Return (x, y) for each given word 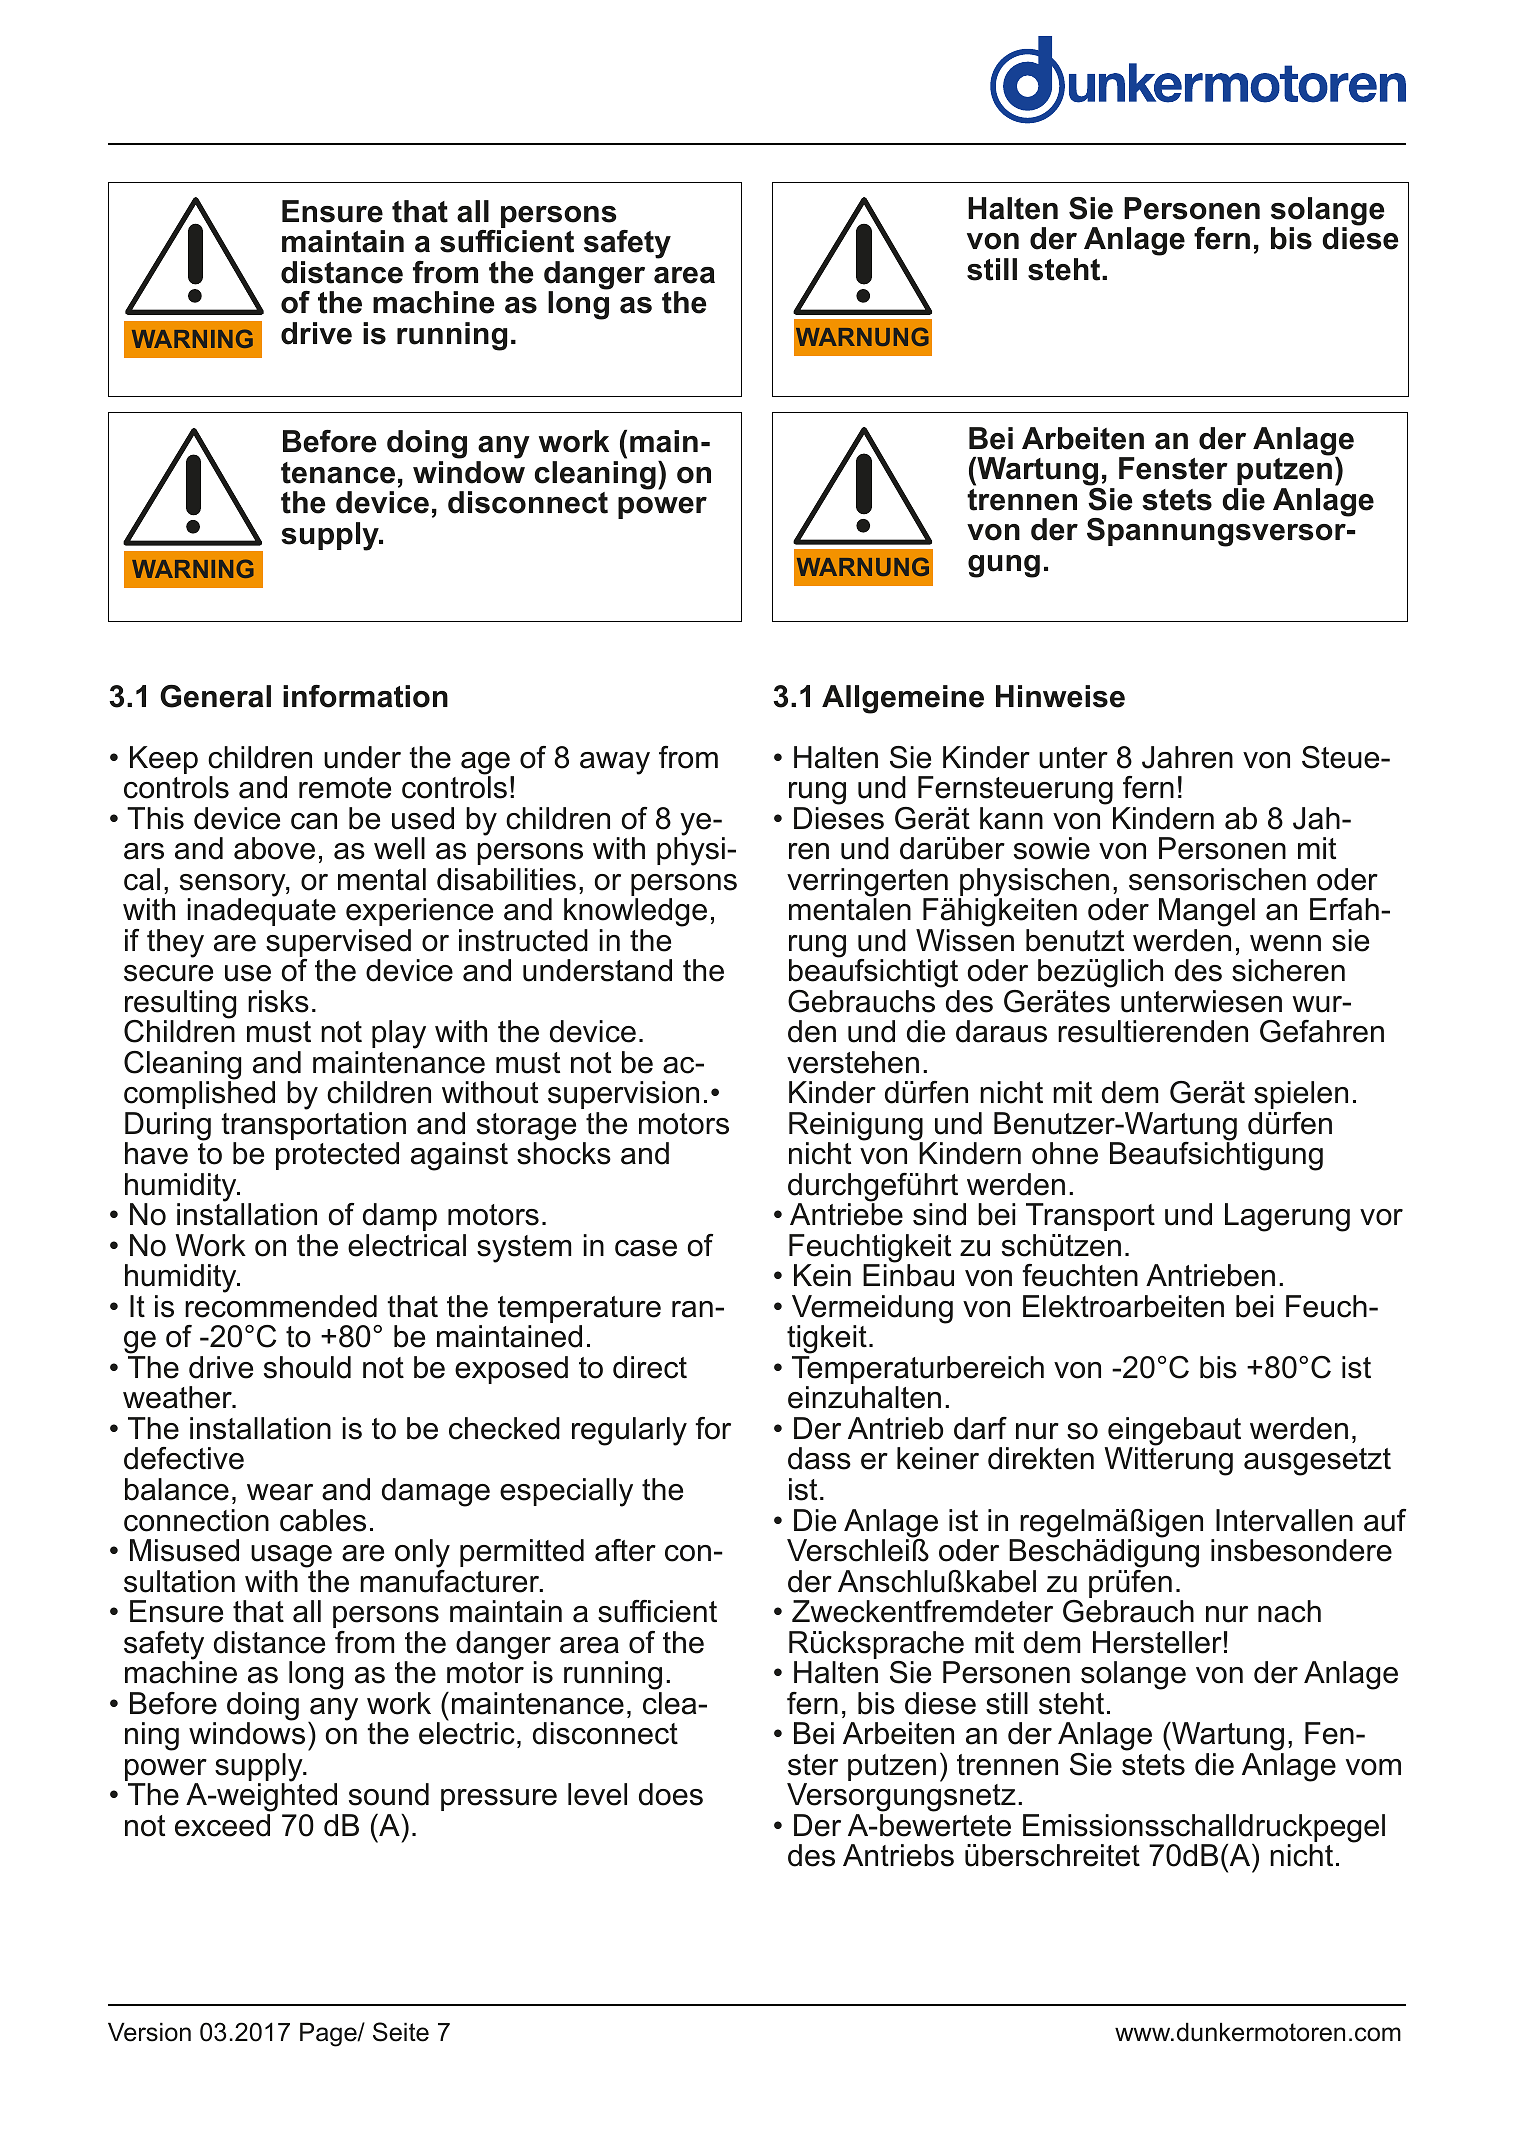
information (365, 696)
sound (389, 1794)
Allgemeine (903, 699)
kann (1011, 818)
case (646, 1248)
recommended (281, 1306)
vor (1381, 1217)
